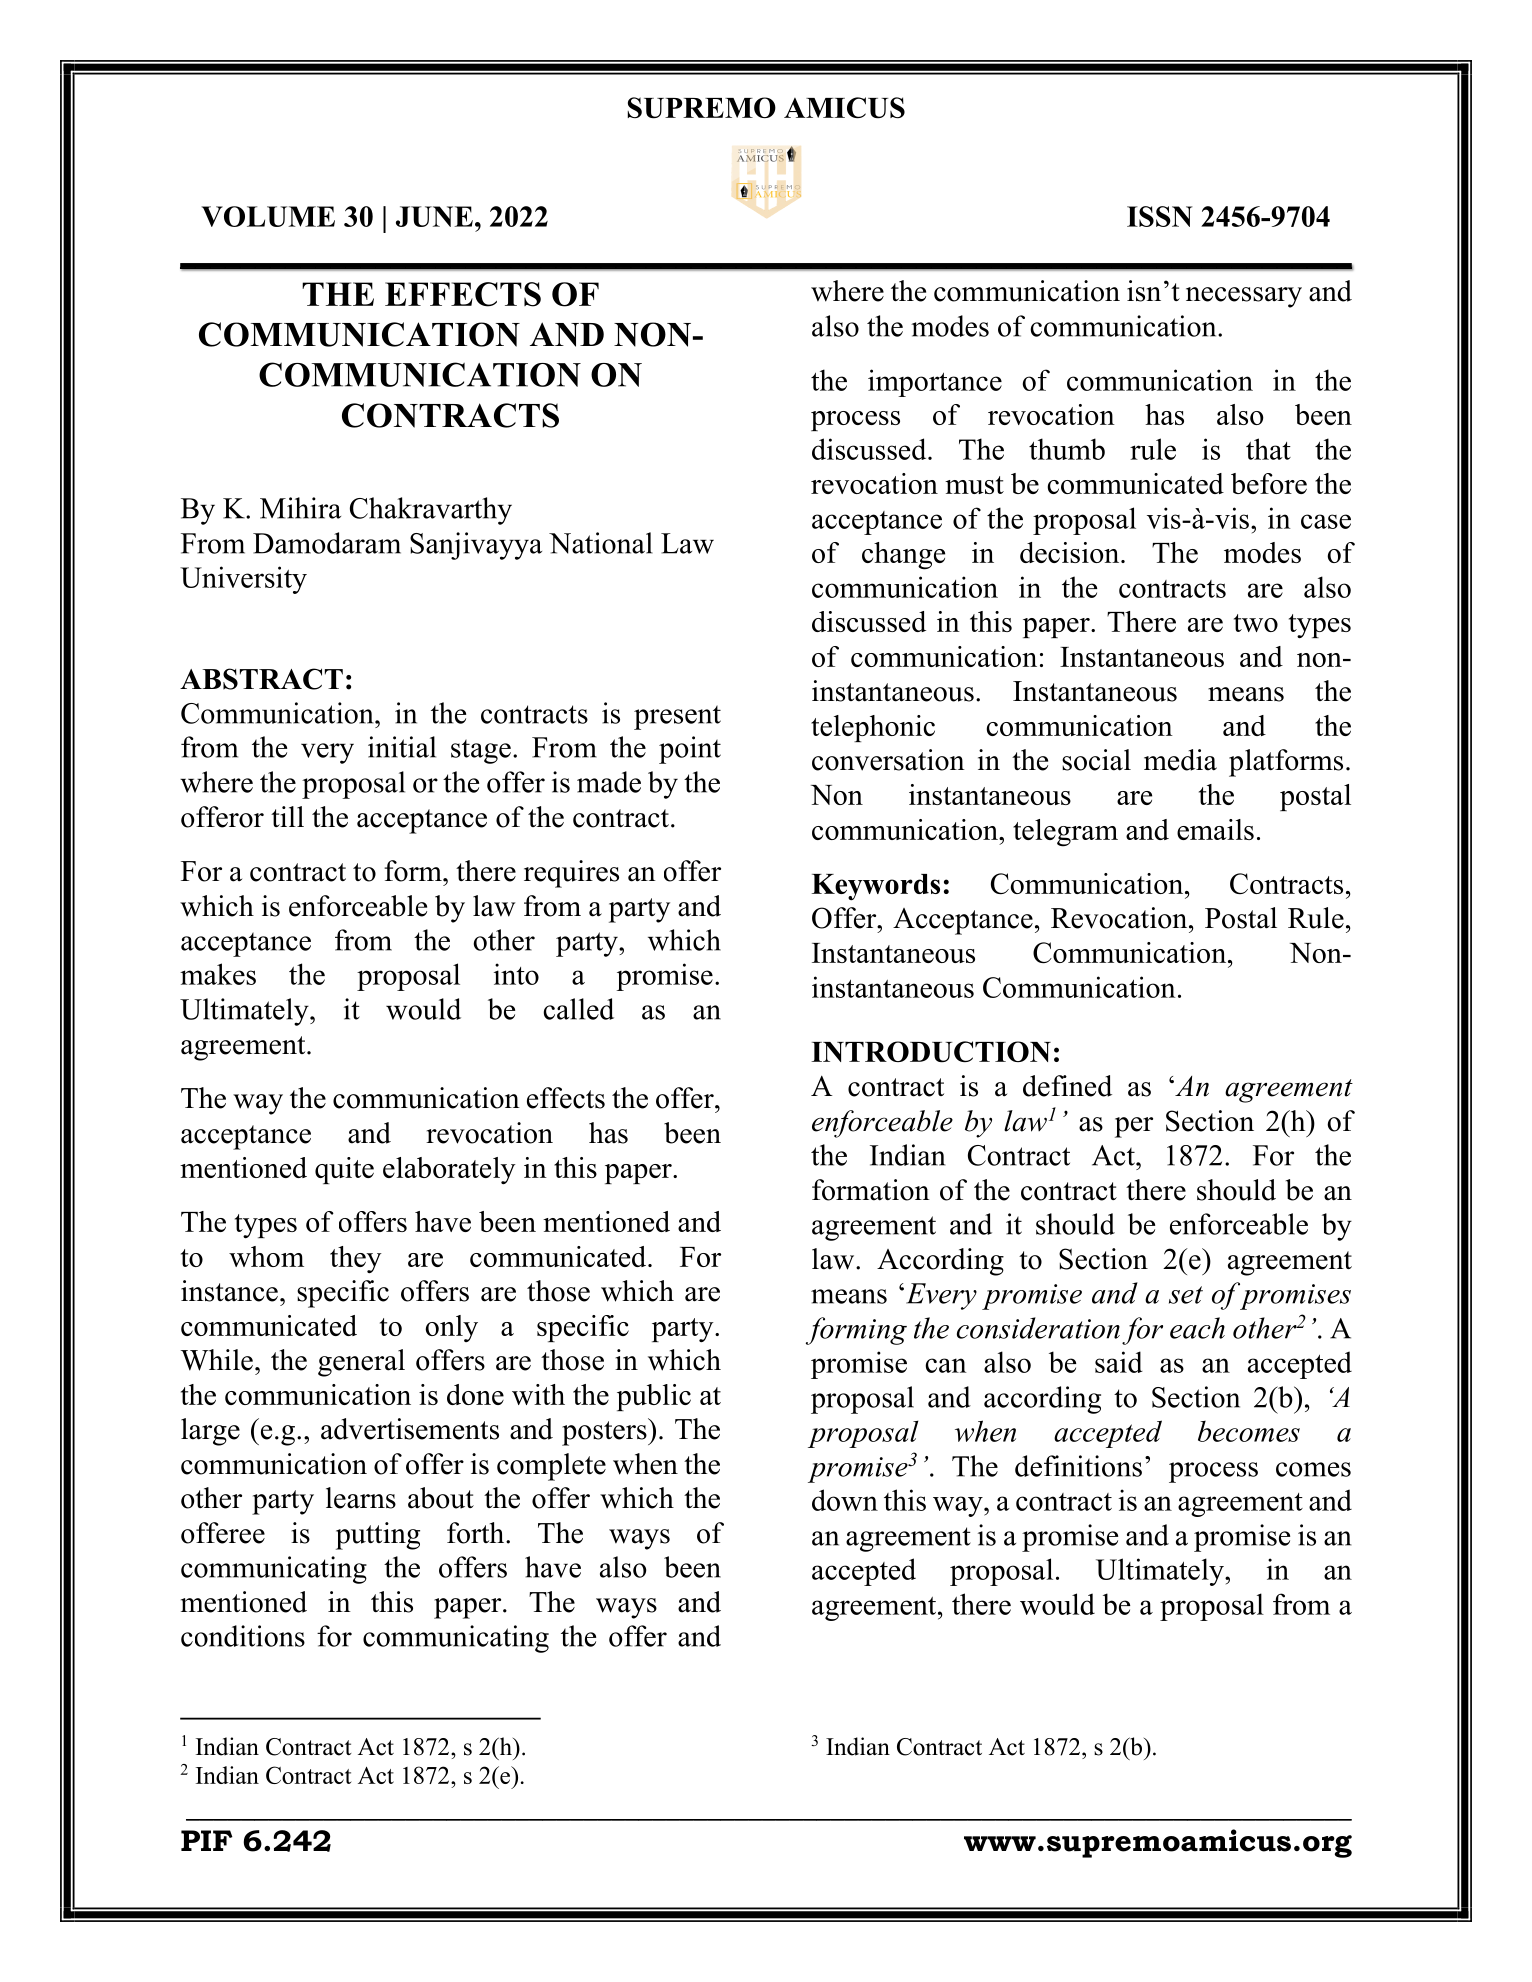  What do you see at coordinates (935, 383) in the screenshot?
I see `importance` at bounding box center [935, 383].
